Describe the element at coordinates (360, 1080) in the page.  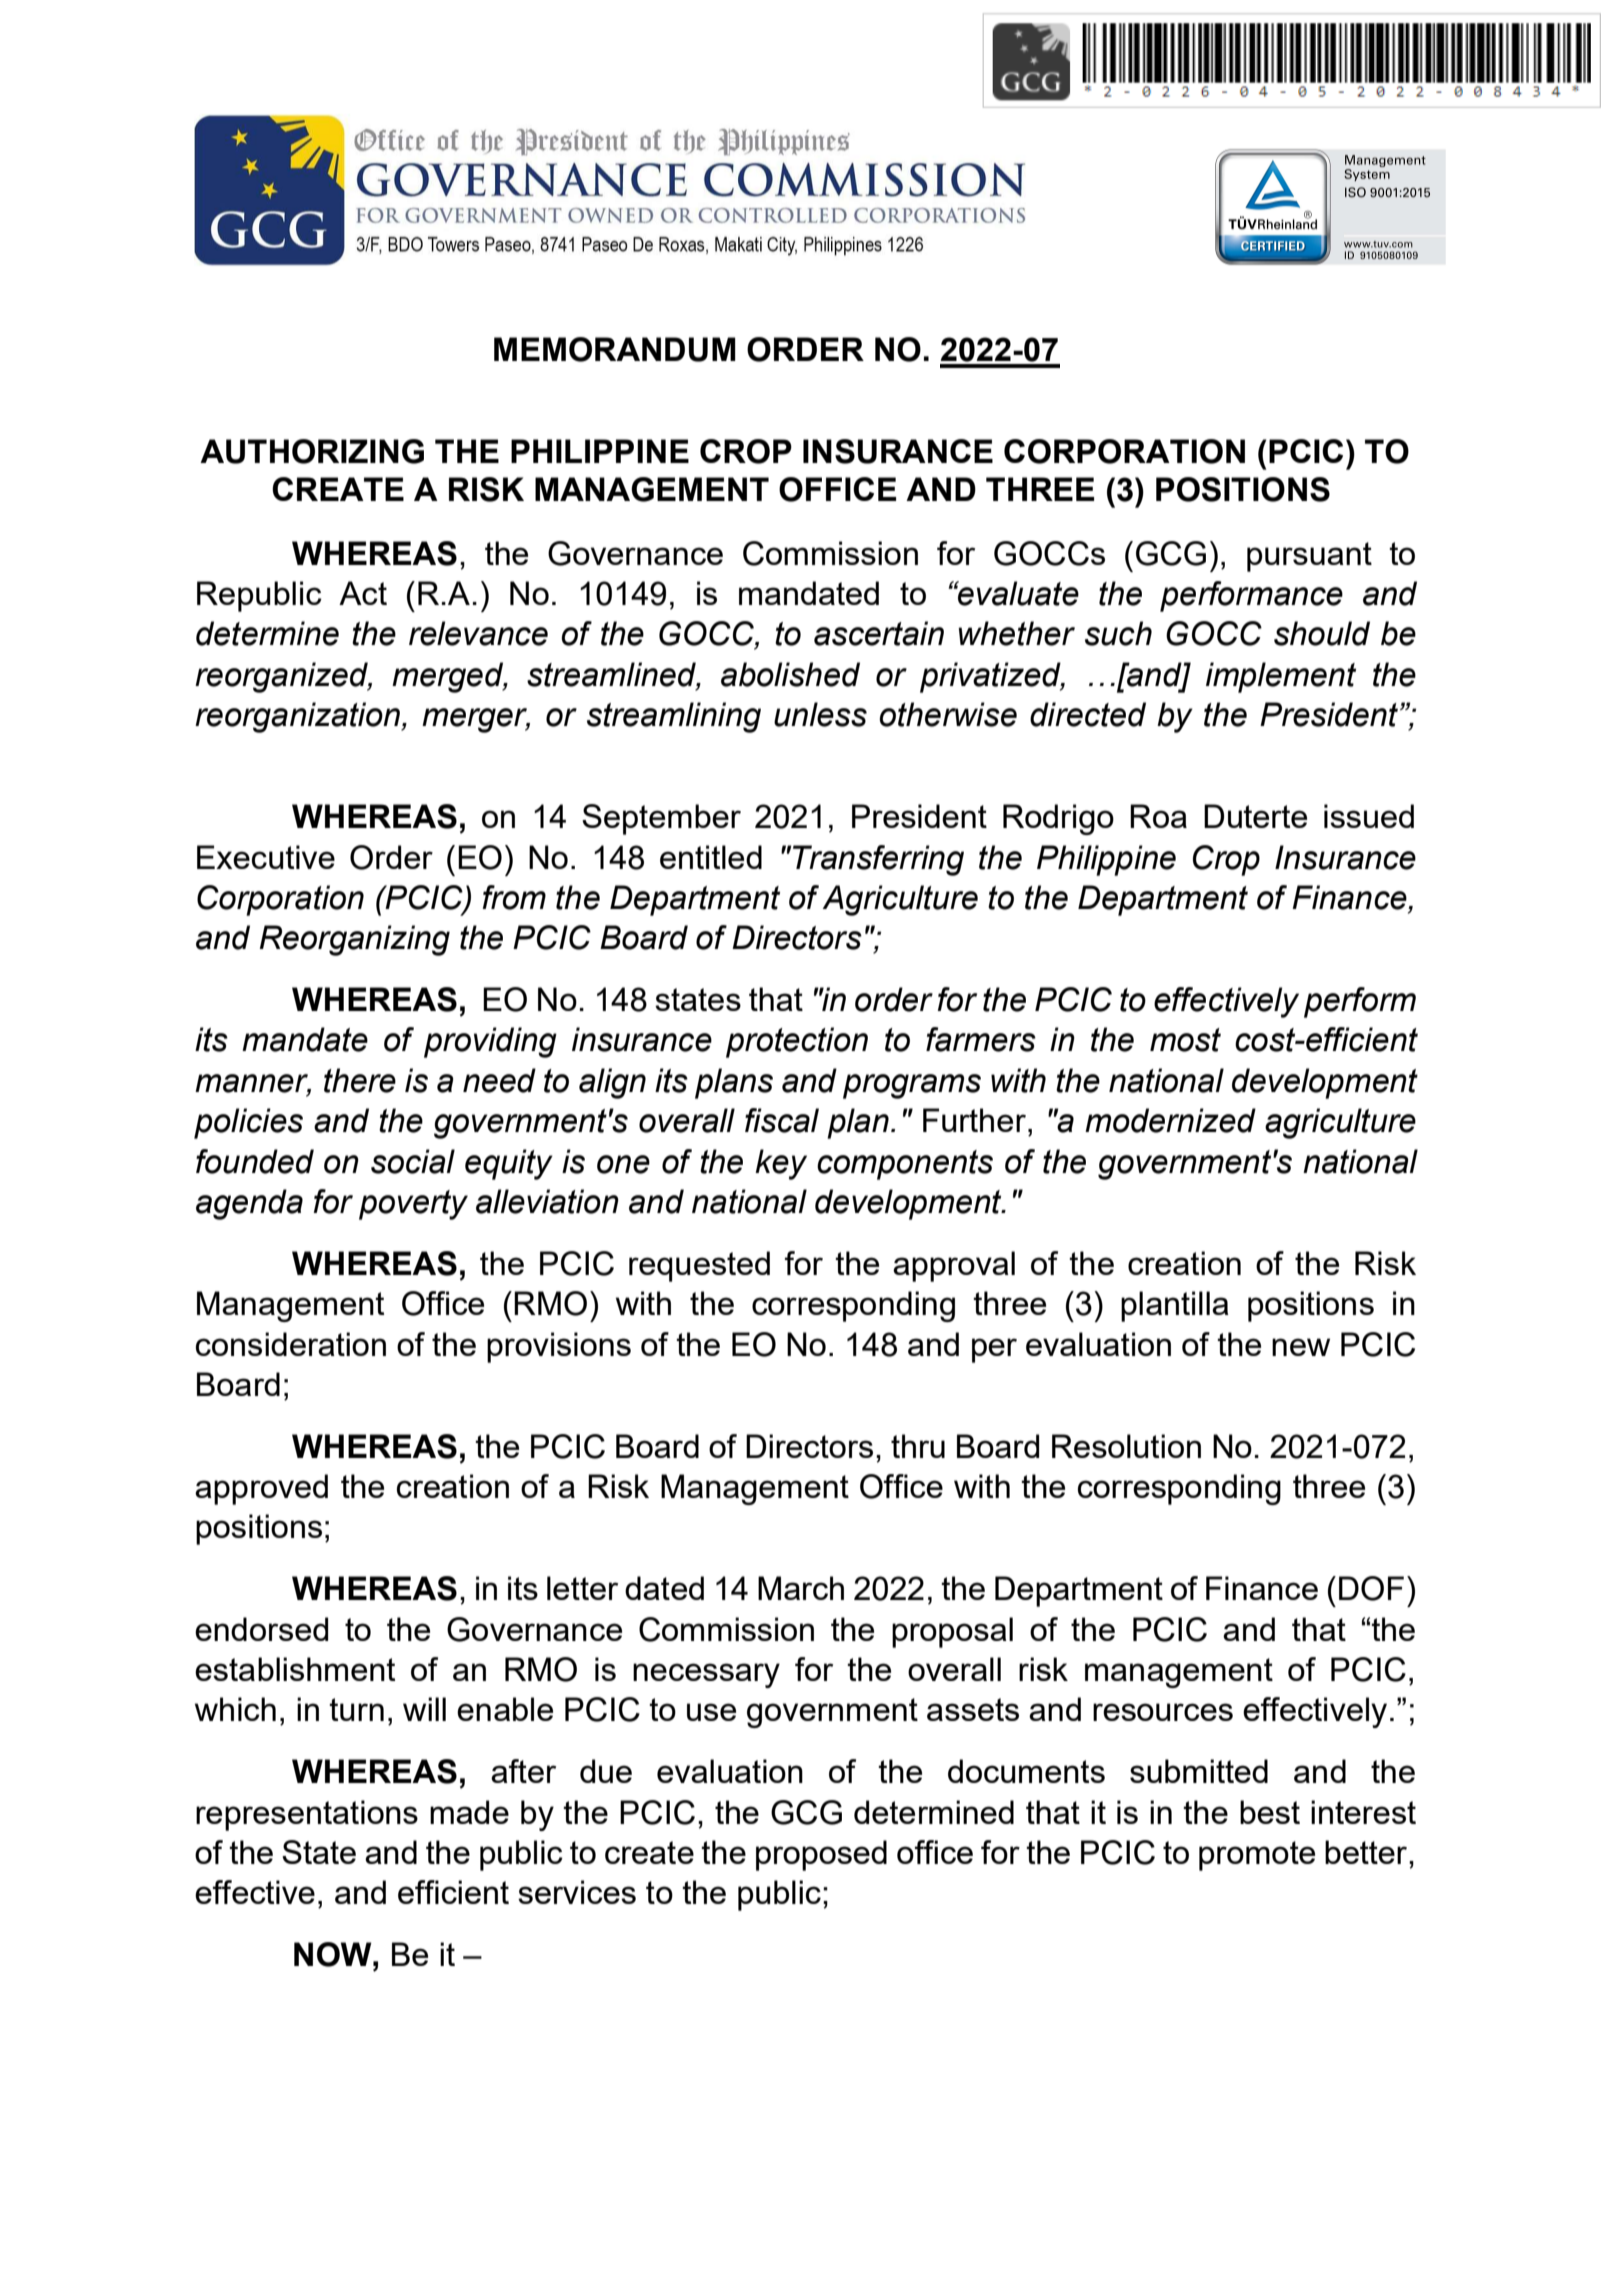
I see `there` at that location.
